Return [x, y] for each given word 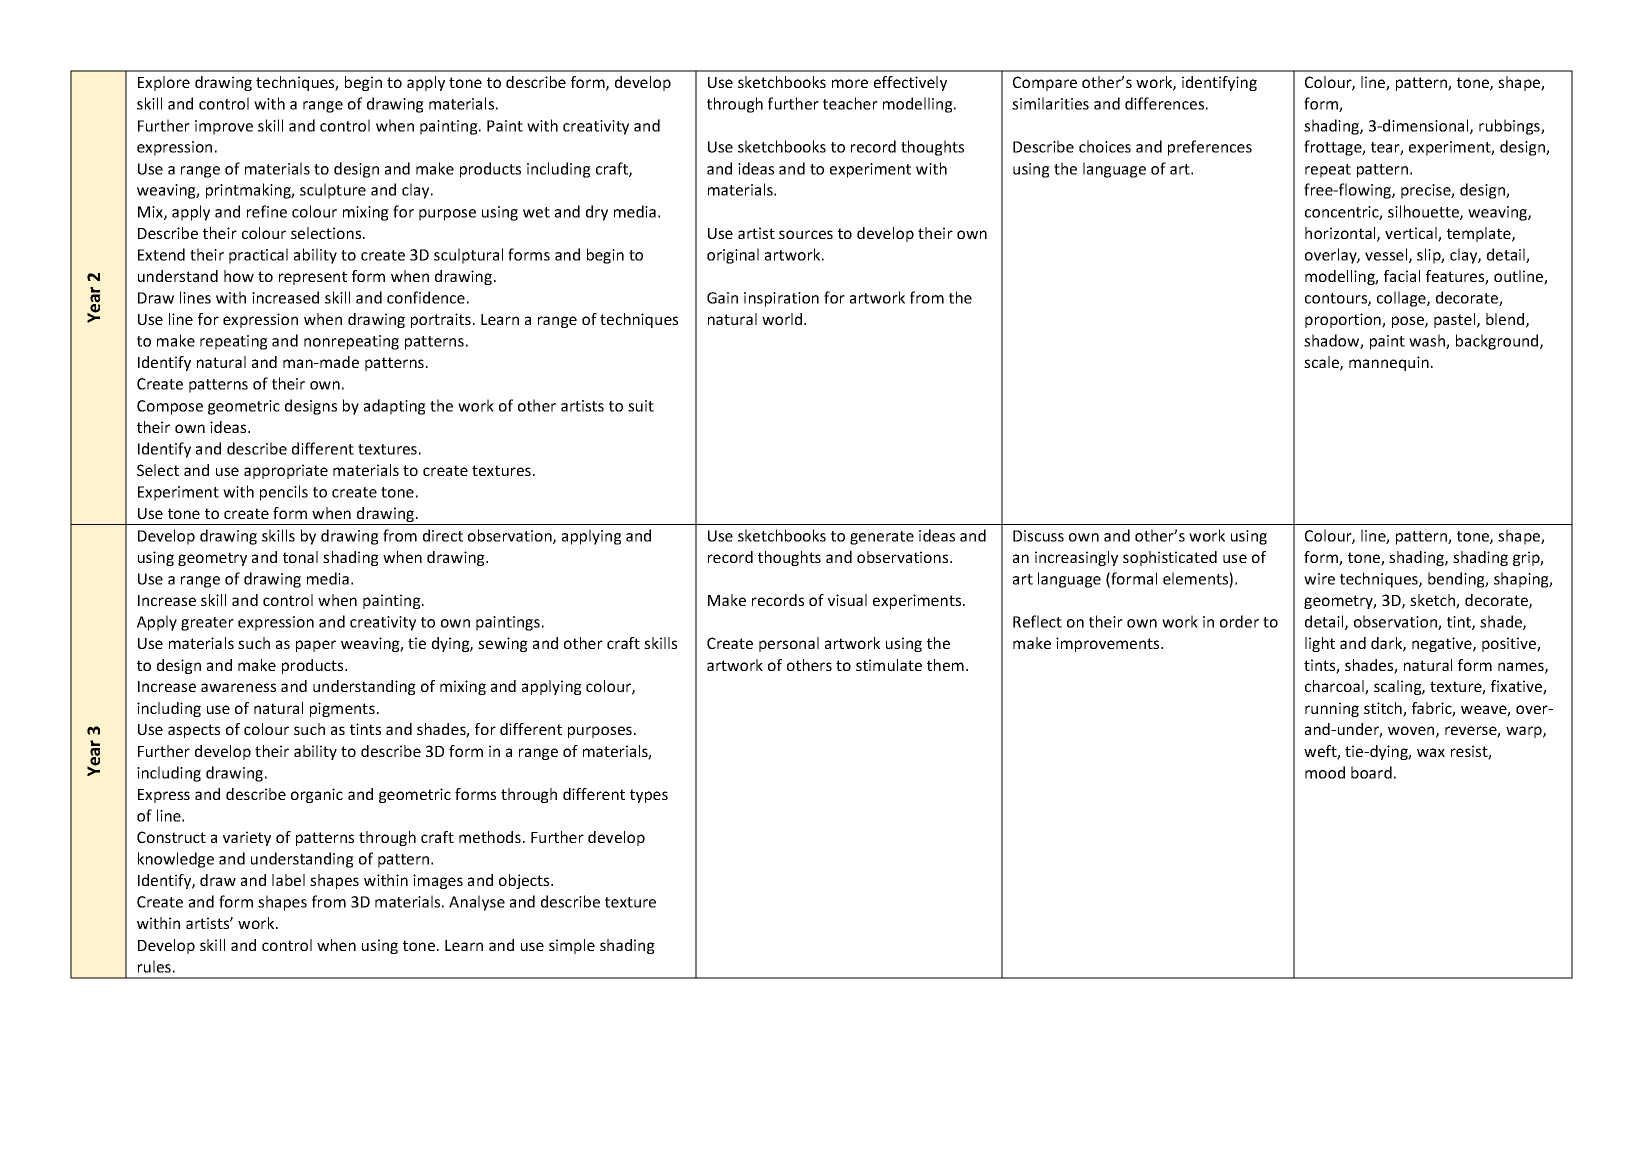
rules [154, 966]
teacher [850, 103]
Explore [164, 83]
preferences [1210, 148]
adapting [395, 407]
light [1320, 644]
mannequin [1389, 363]
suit [641, 406]
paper [316, 646]
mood [1325, 772]
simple [572, 946]
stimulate [889, 665]
